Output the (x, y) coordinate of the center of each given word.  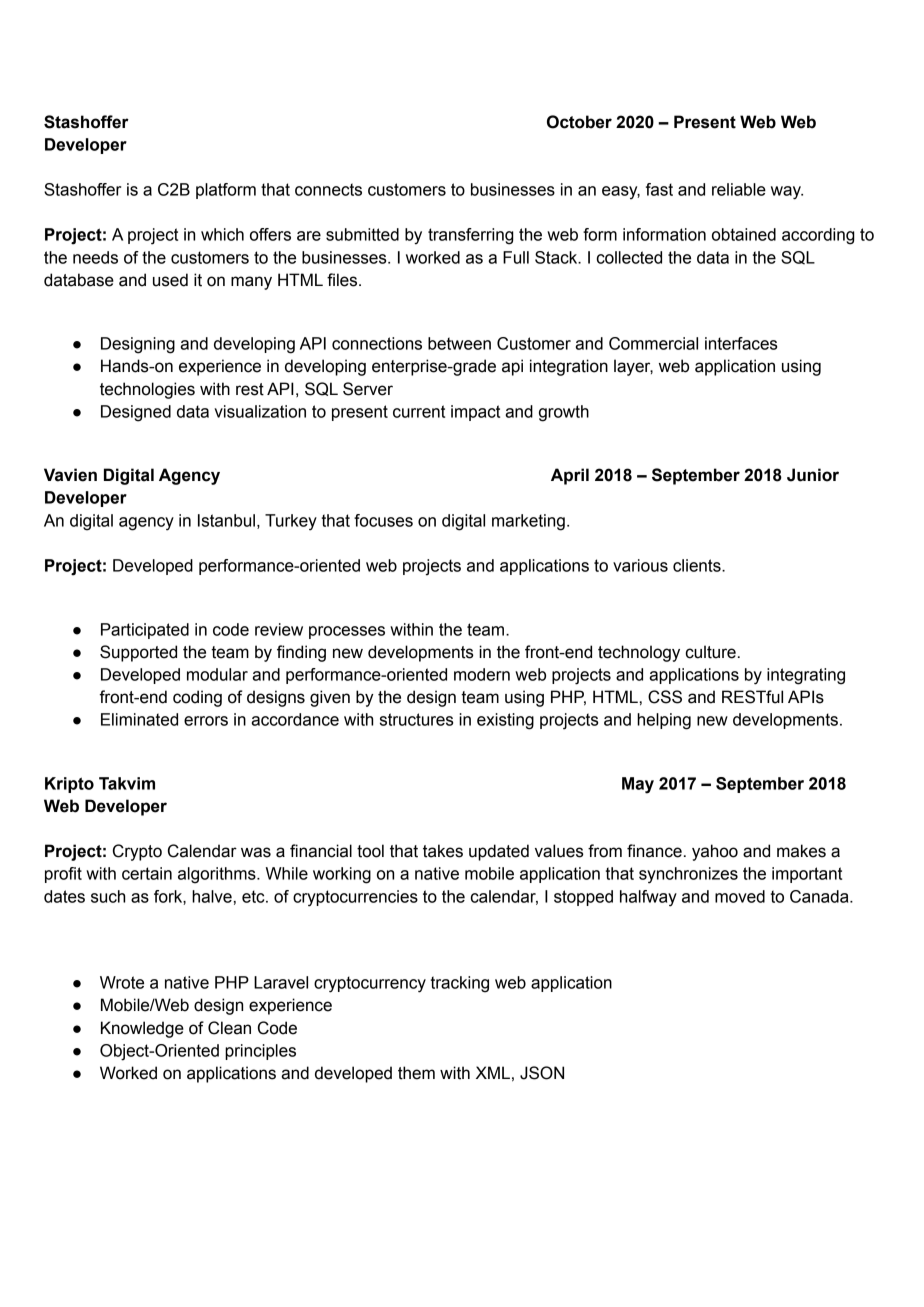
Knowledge (142, 1029)
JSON (542, 1073)
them (416, 1073)
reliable (739, 189)
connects (328, 189)
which (222, 234)
